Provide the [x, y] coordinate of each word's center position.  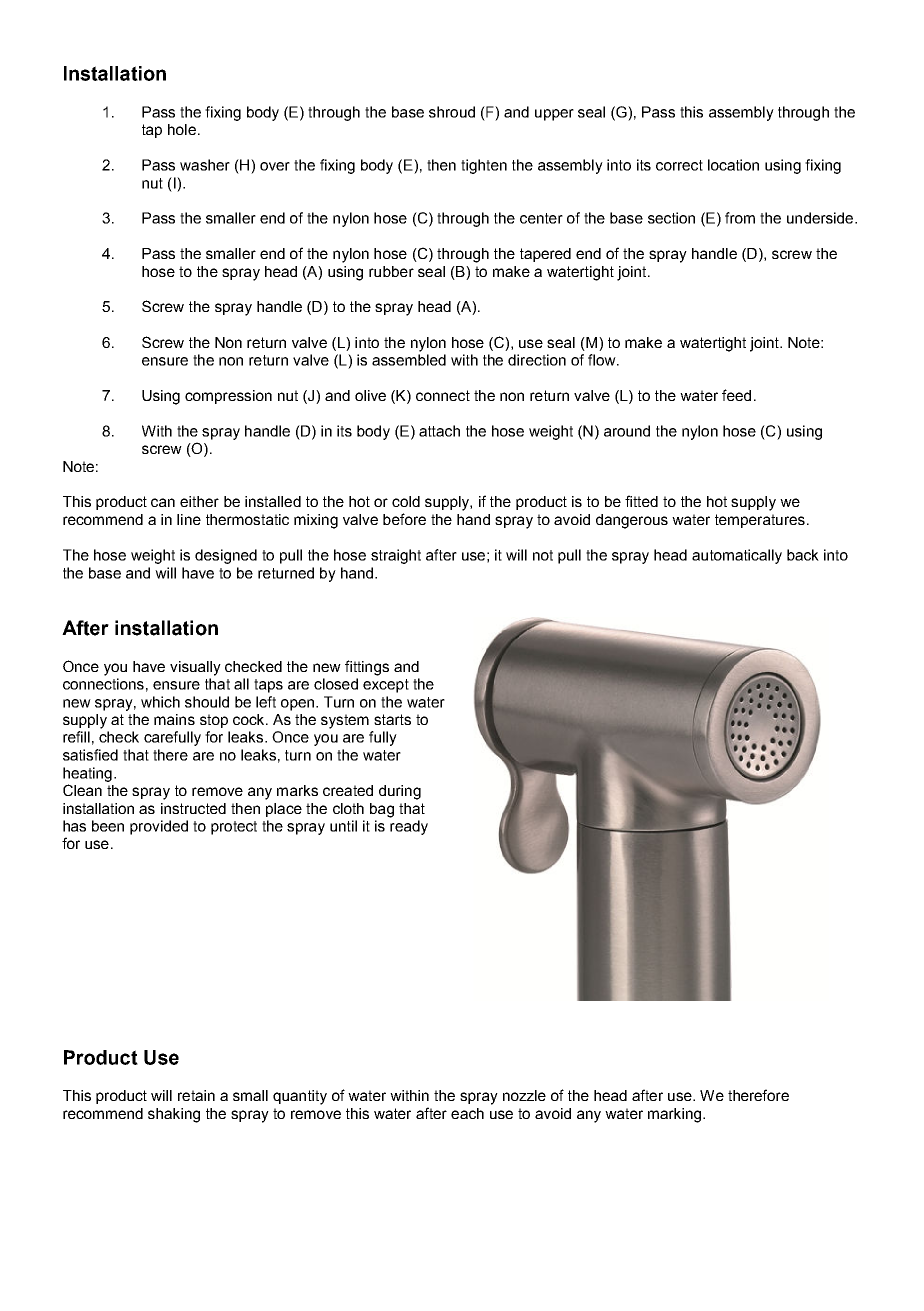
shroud [452, 112]
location [733, 165]
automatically [737, 556]
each [467, 1113]
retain [196, 1095]
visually [195, 668]
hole [182, 129]
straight [396, 556]
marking [676, 1115]
